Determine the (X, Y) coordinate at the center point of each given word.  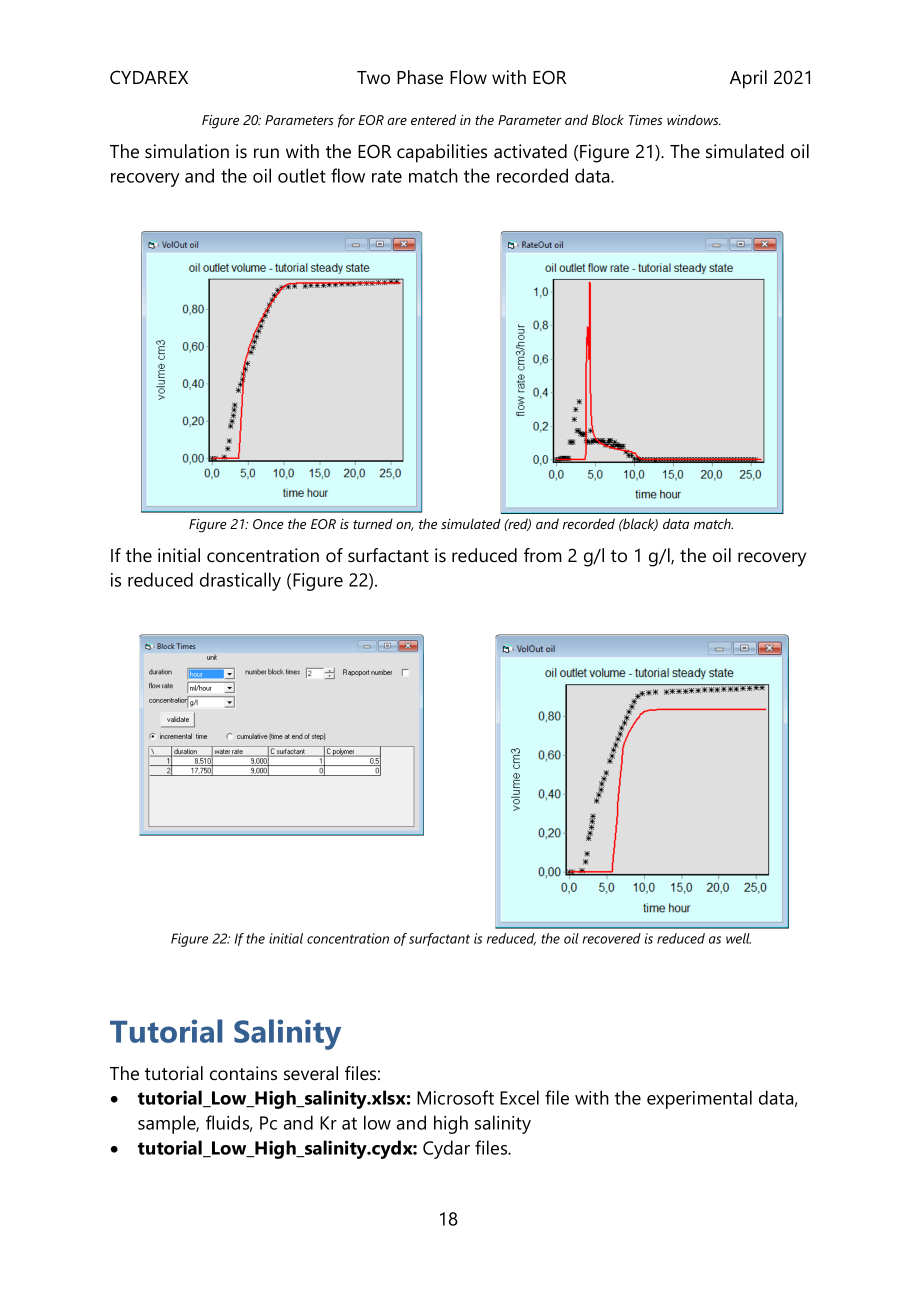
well (738, 938)
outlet (302, 175)
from (543, 555)
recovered (612, 938)
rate (387, 176)
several (311, 1073)
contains (243, 1073)
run (266, 153)
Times (646, 120)
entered (433, 119)
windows (694, 119)
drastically (240, 581)
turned (373, 523)
